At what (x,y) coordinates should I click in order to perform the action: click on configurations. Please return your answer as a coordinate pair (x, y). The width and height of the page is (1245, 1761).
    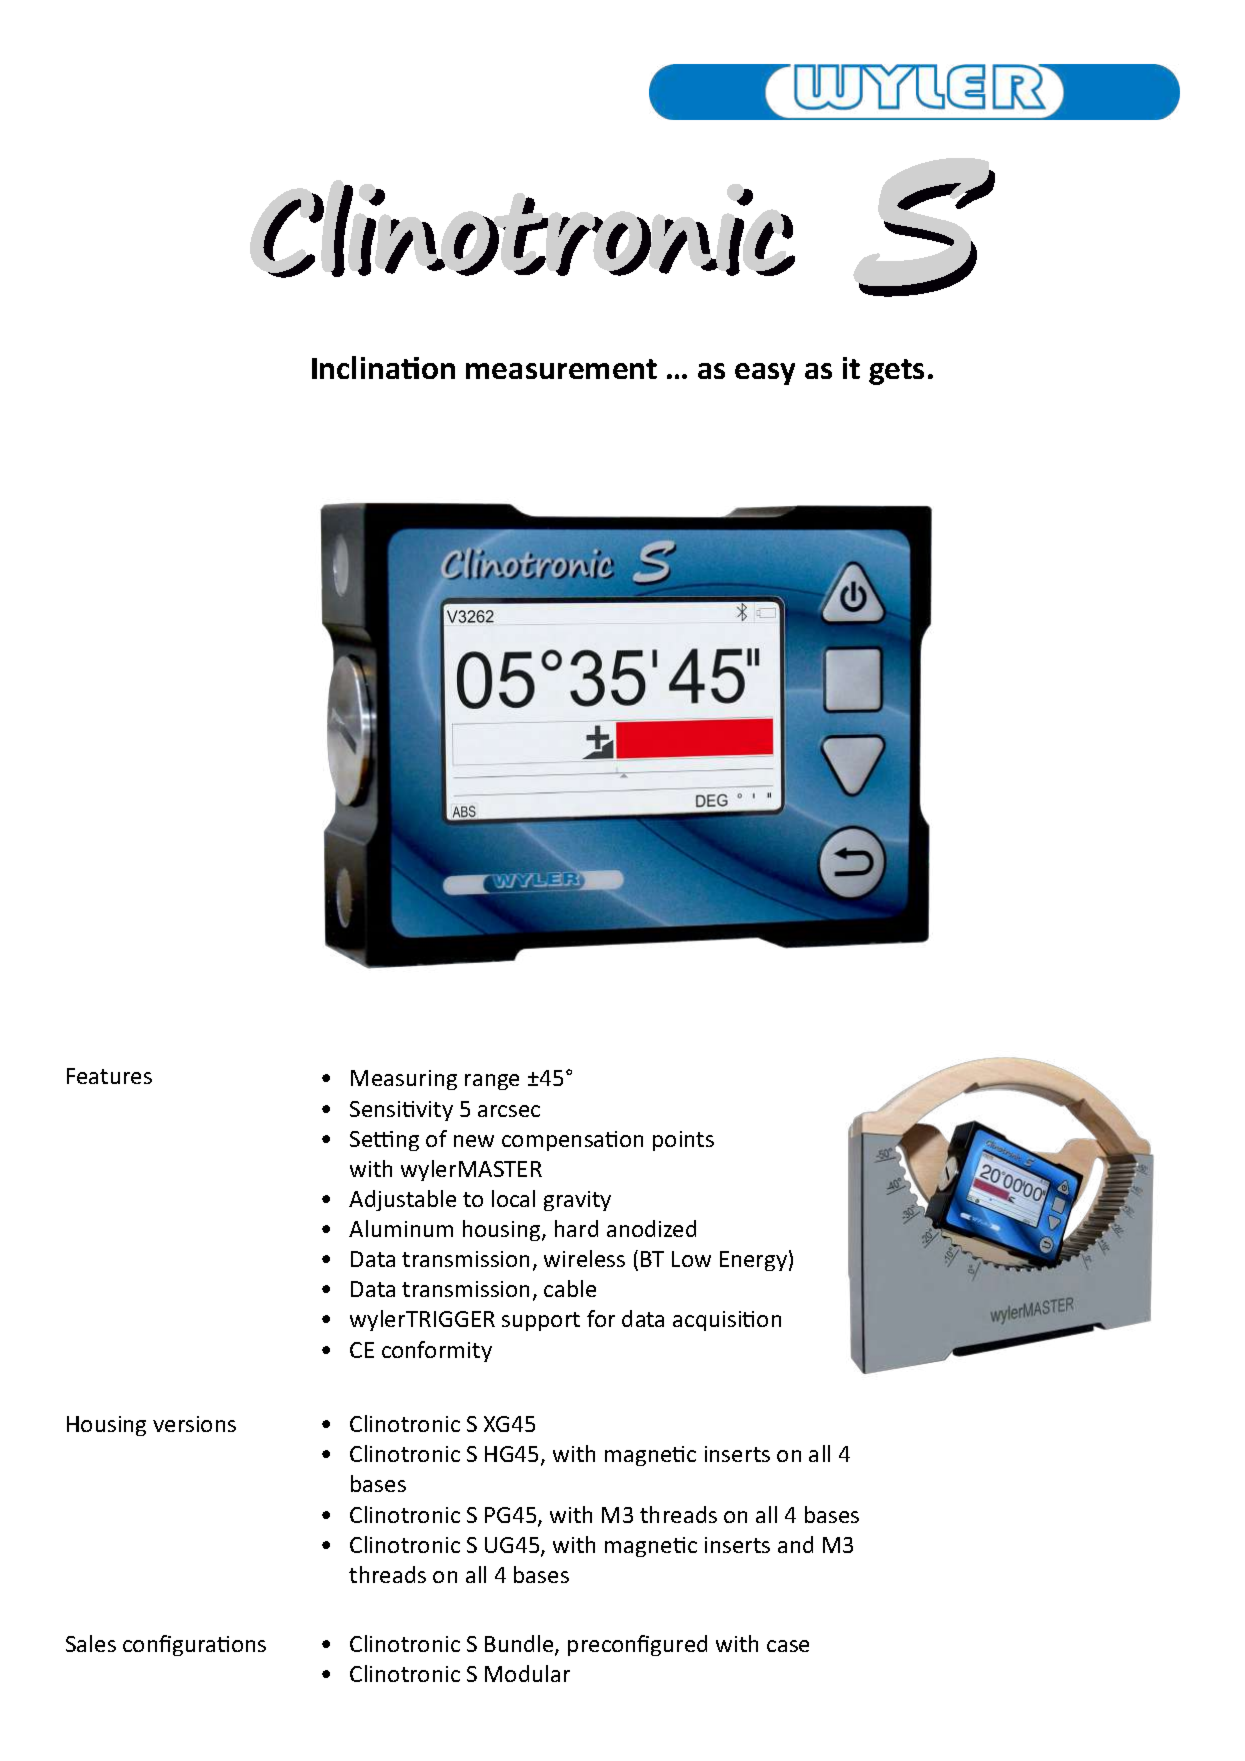
    Looking at the image, I should click on (194, 1645).
